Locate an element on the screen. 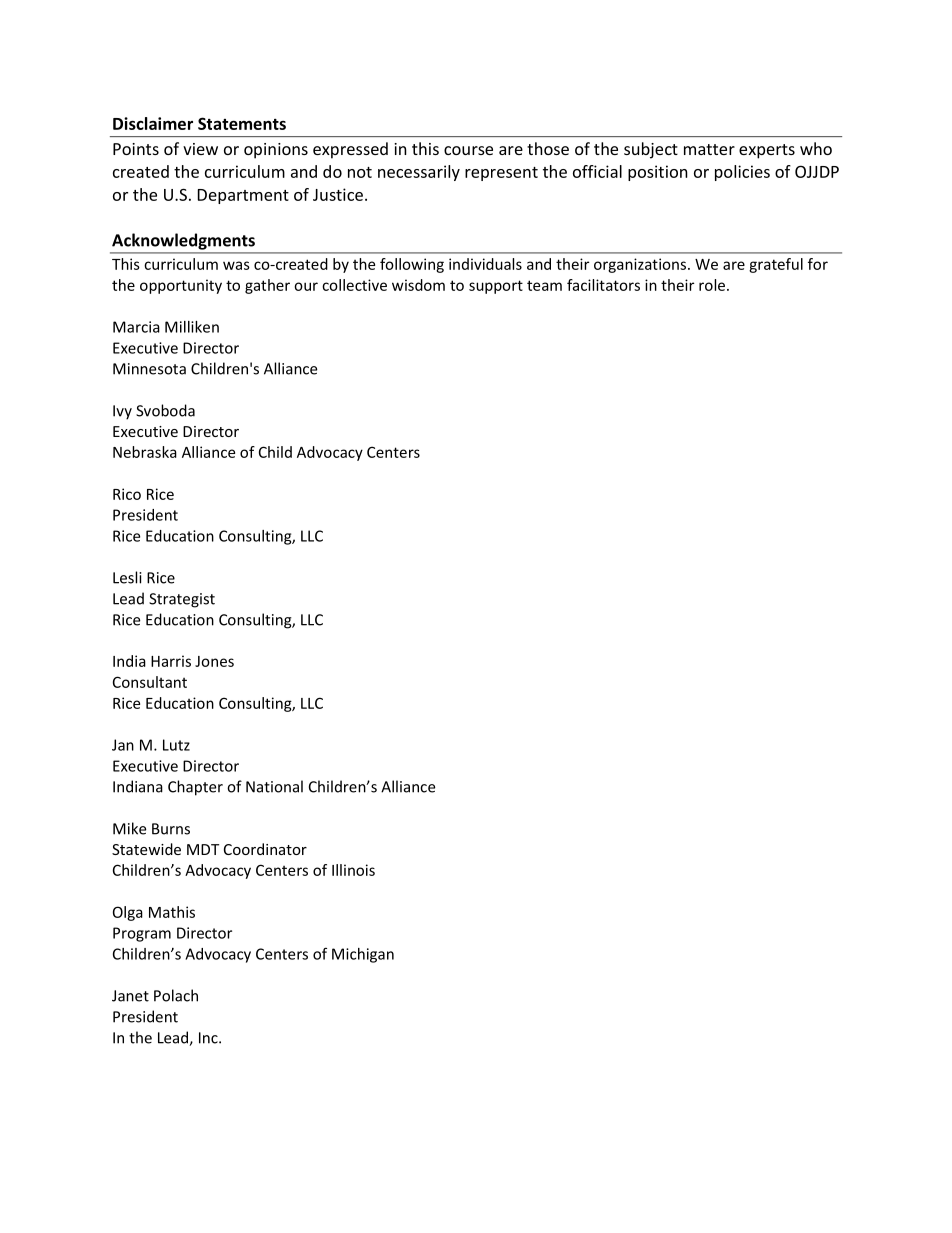  Illinois is located at coordinates (353, 870).
